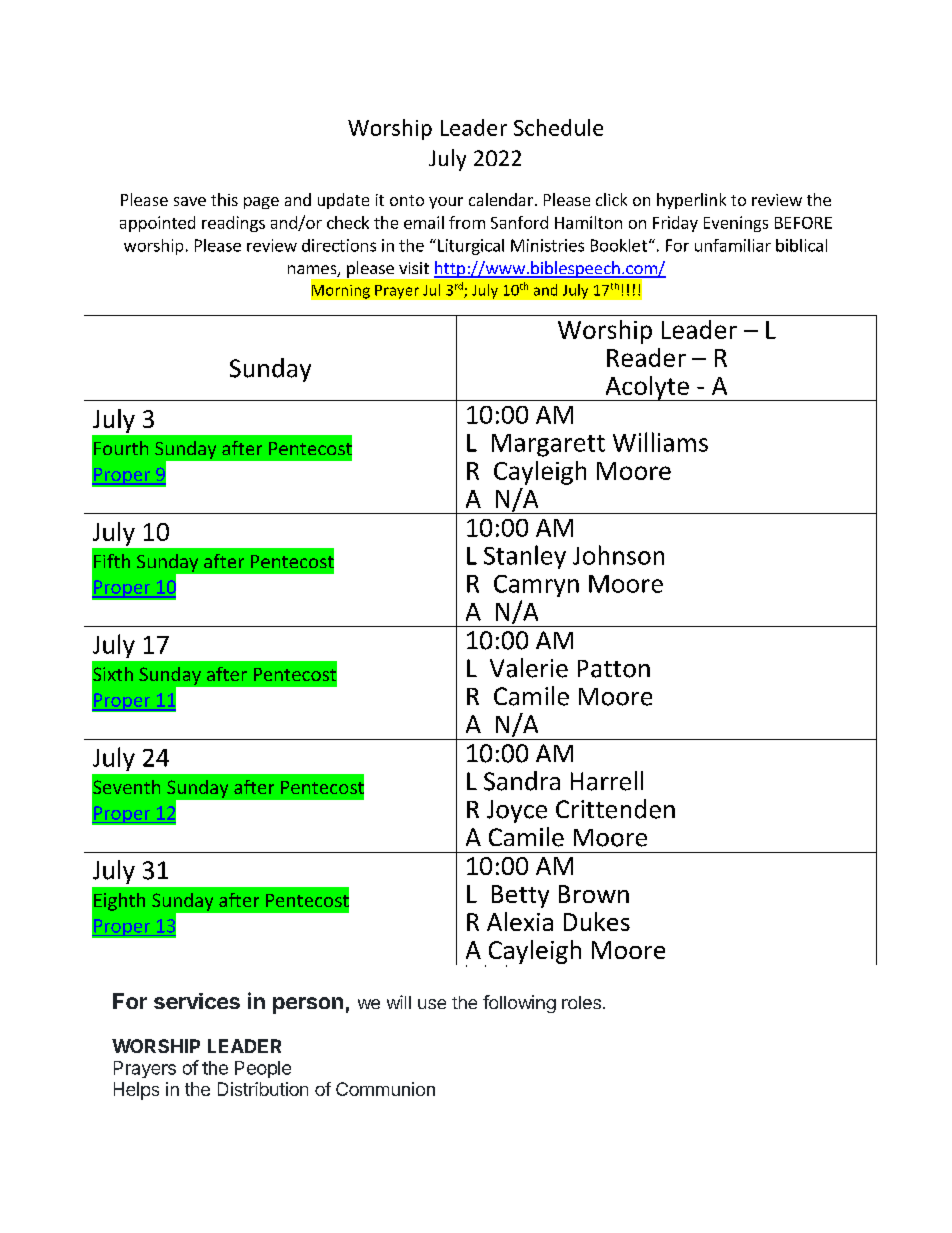 This document has width=952, height=1233. What do you see at coordinates (112, 561) in the document?
I see `Fifth` at bounding box center [112, 561].
